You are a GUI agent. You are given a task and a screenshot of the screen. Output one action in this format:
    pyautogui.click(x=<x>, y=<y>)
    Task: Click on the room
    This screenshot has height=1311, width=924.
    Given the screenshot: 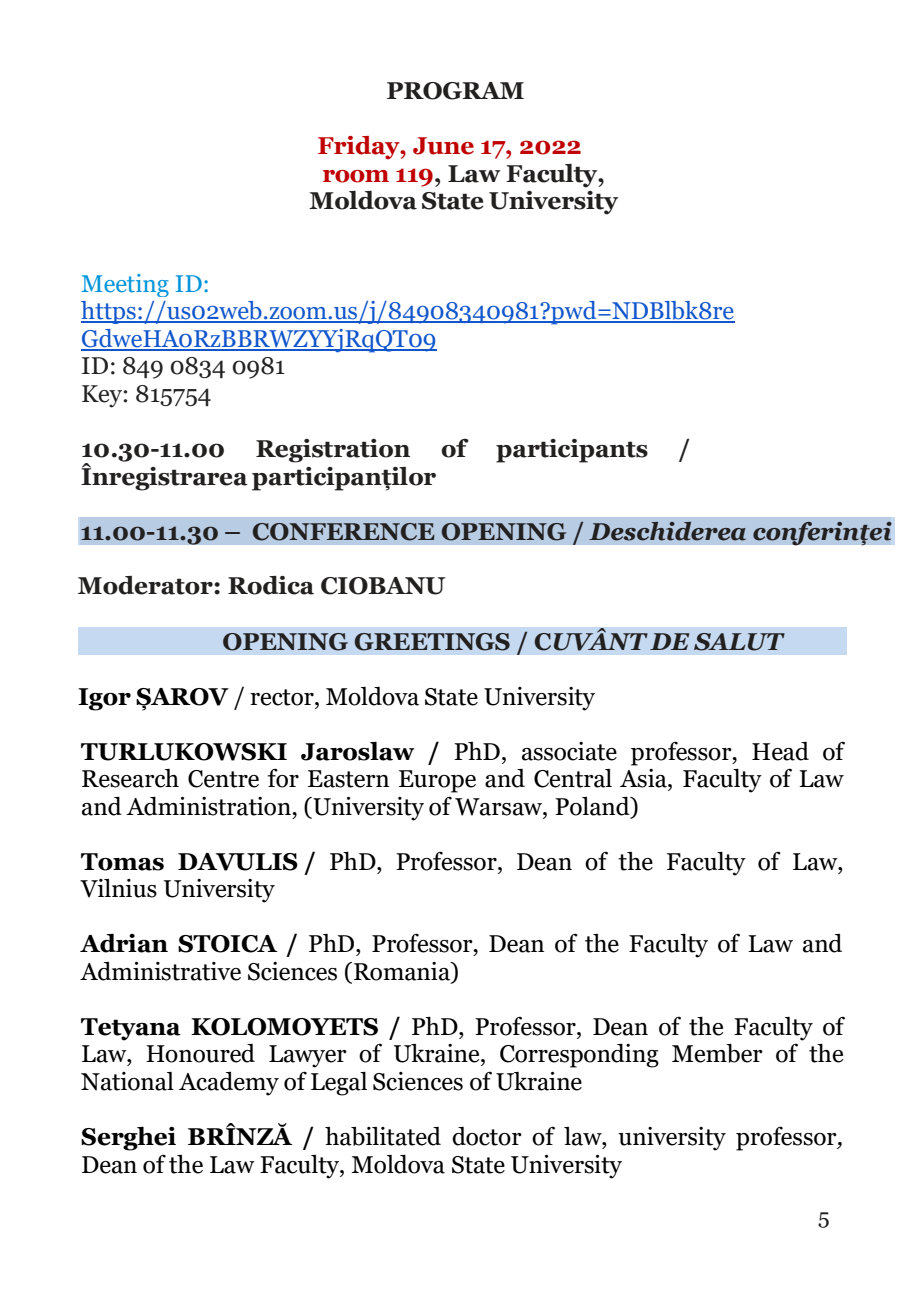 What is the action you would take?
    pyautogui.click(x=356, y=176)
